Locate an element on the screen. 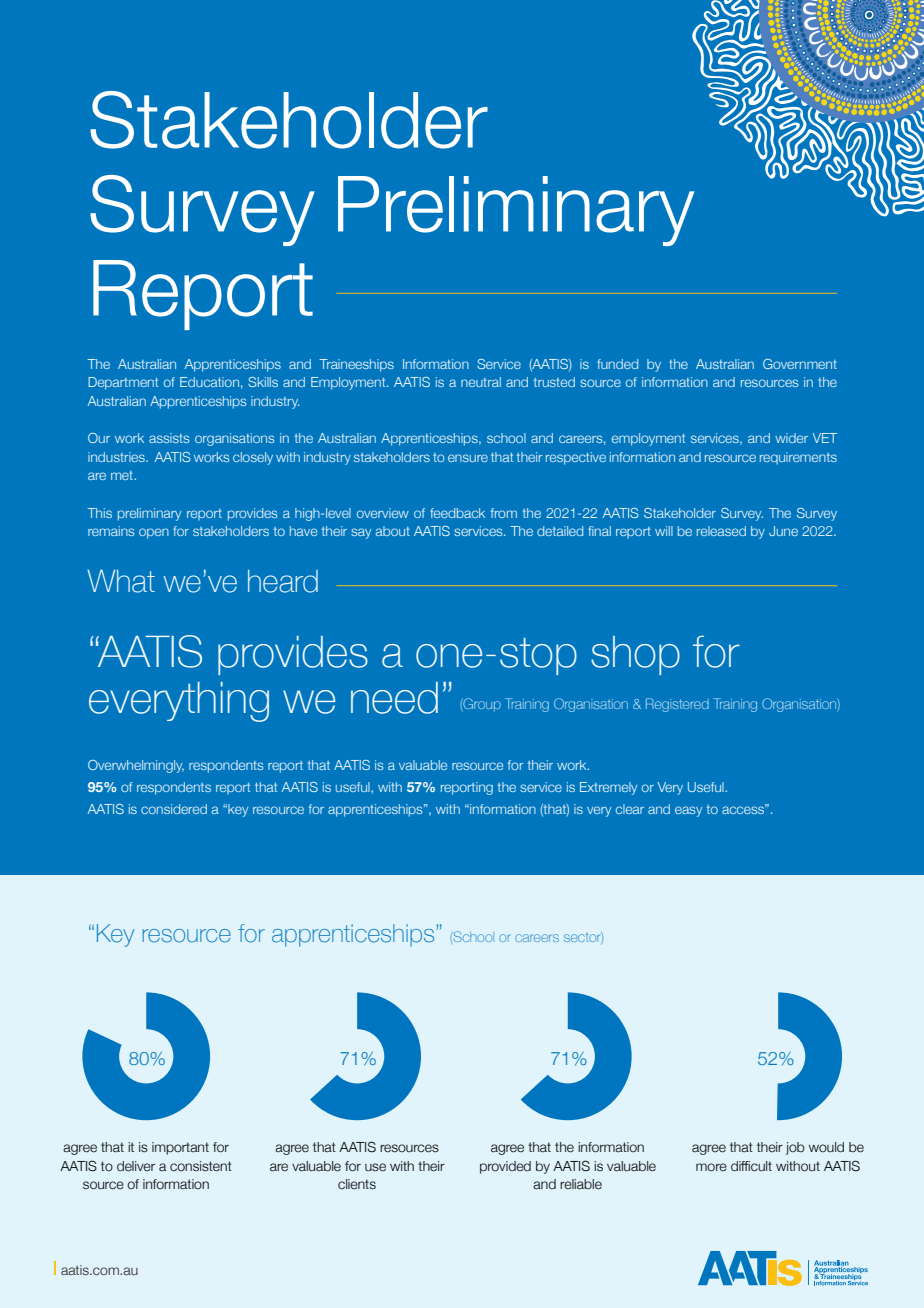  Government is located at coordinates (800, 364).
